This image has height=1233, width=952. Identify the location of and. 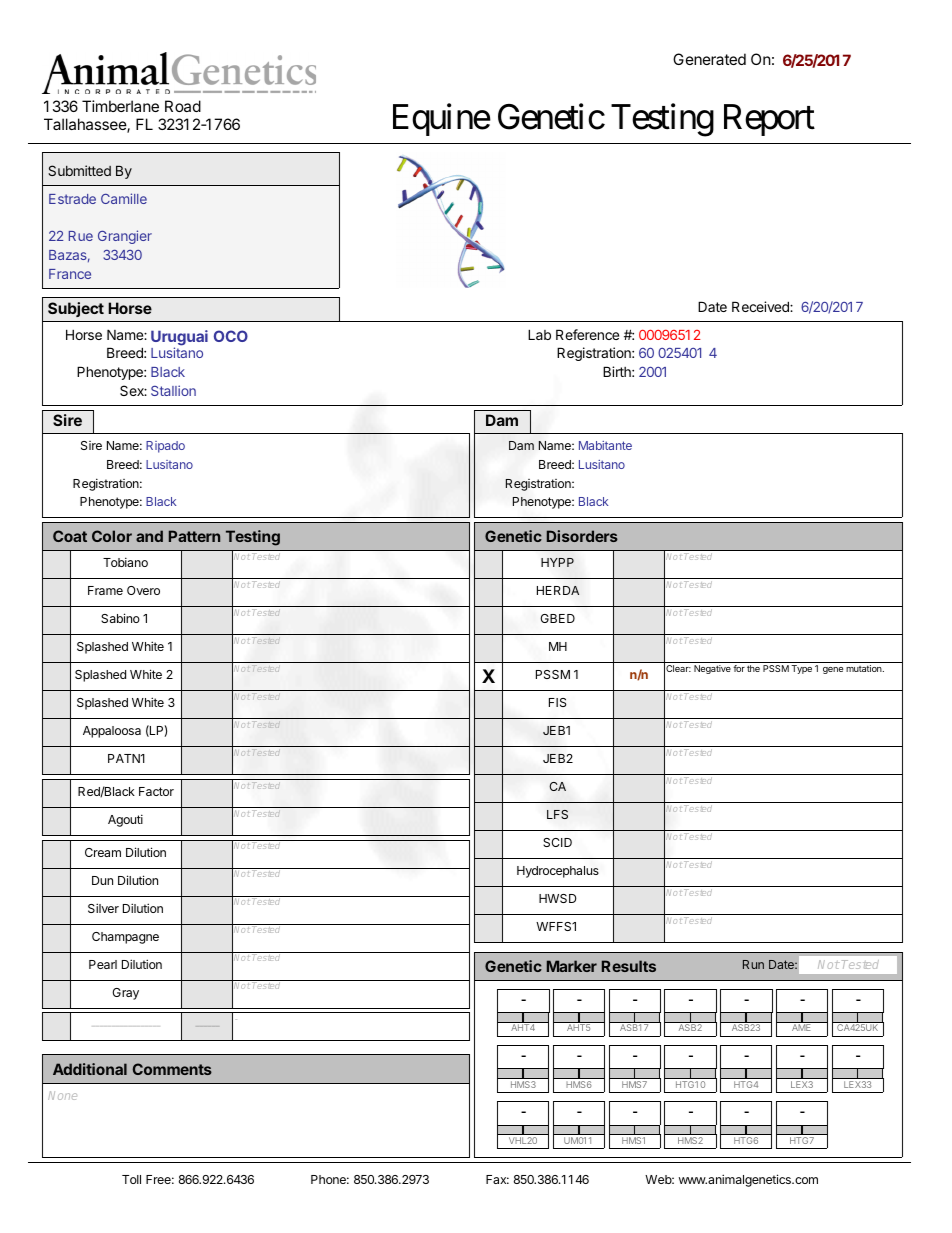
(149, 536).
